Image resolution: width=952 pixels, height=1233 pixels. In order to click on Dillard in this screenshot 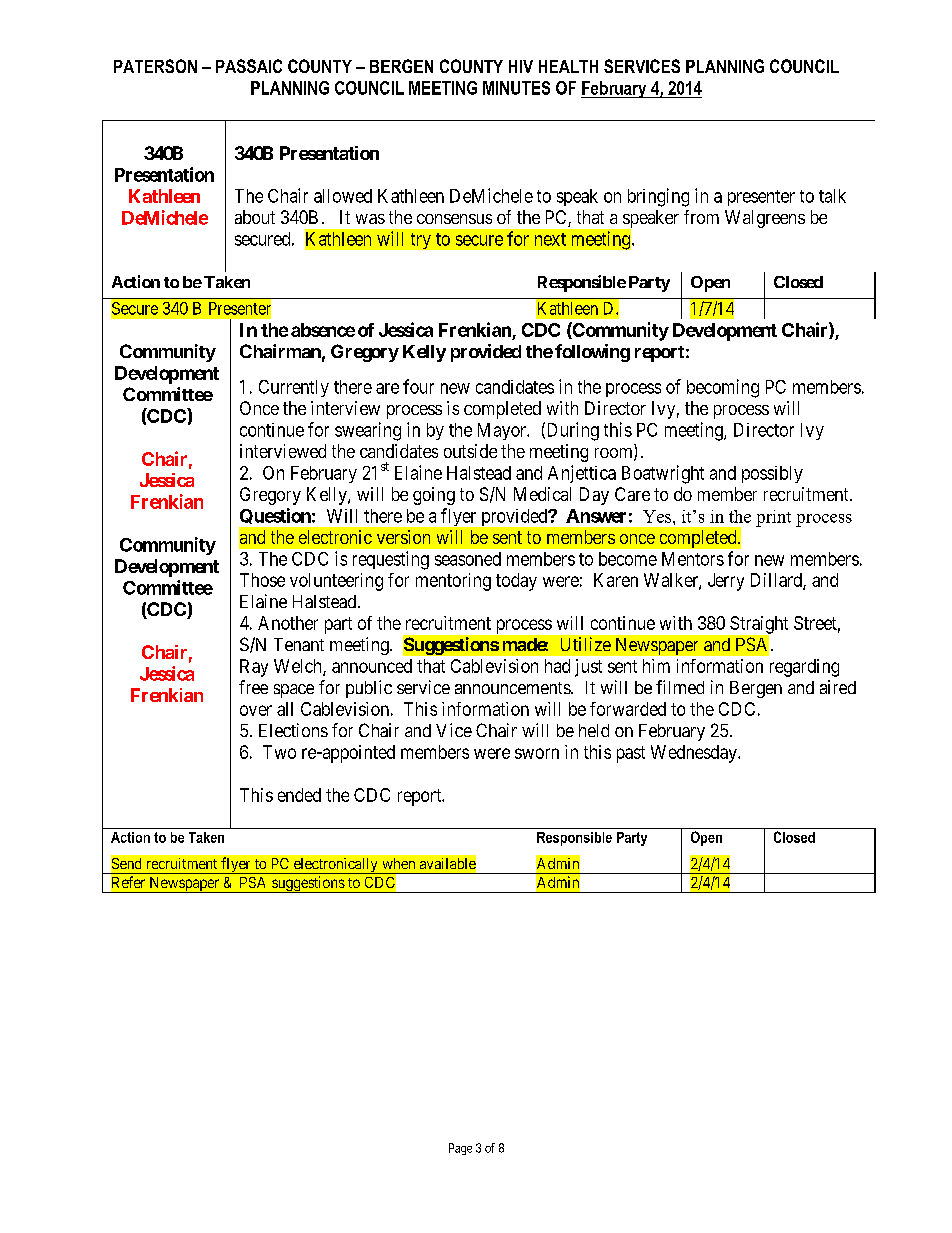, I will do `click(777, 581)`.
